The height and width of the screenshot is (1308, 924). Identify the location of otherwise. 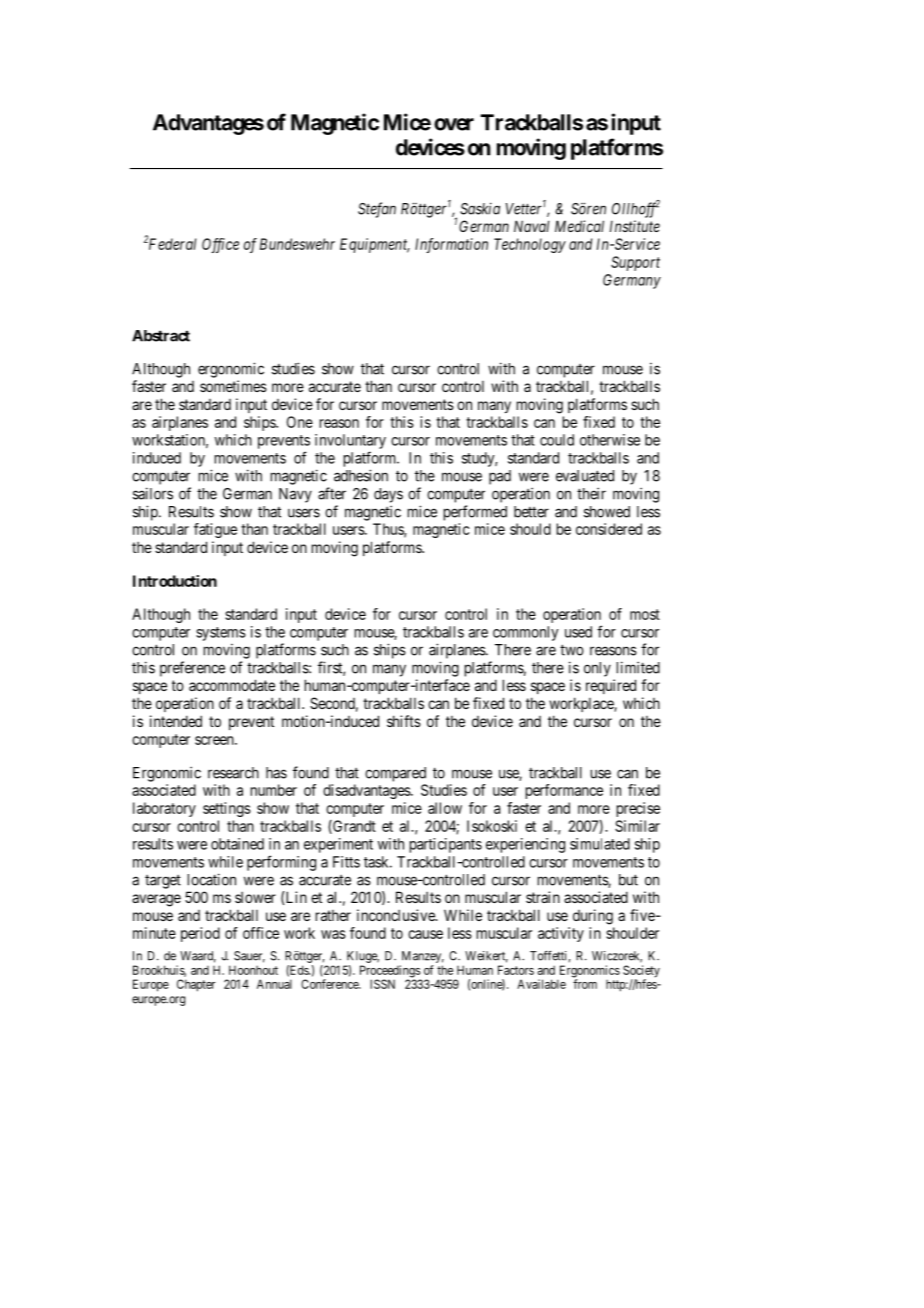
(610, 440).
